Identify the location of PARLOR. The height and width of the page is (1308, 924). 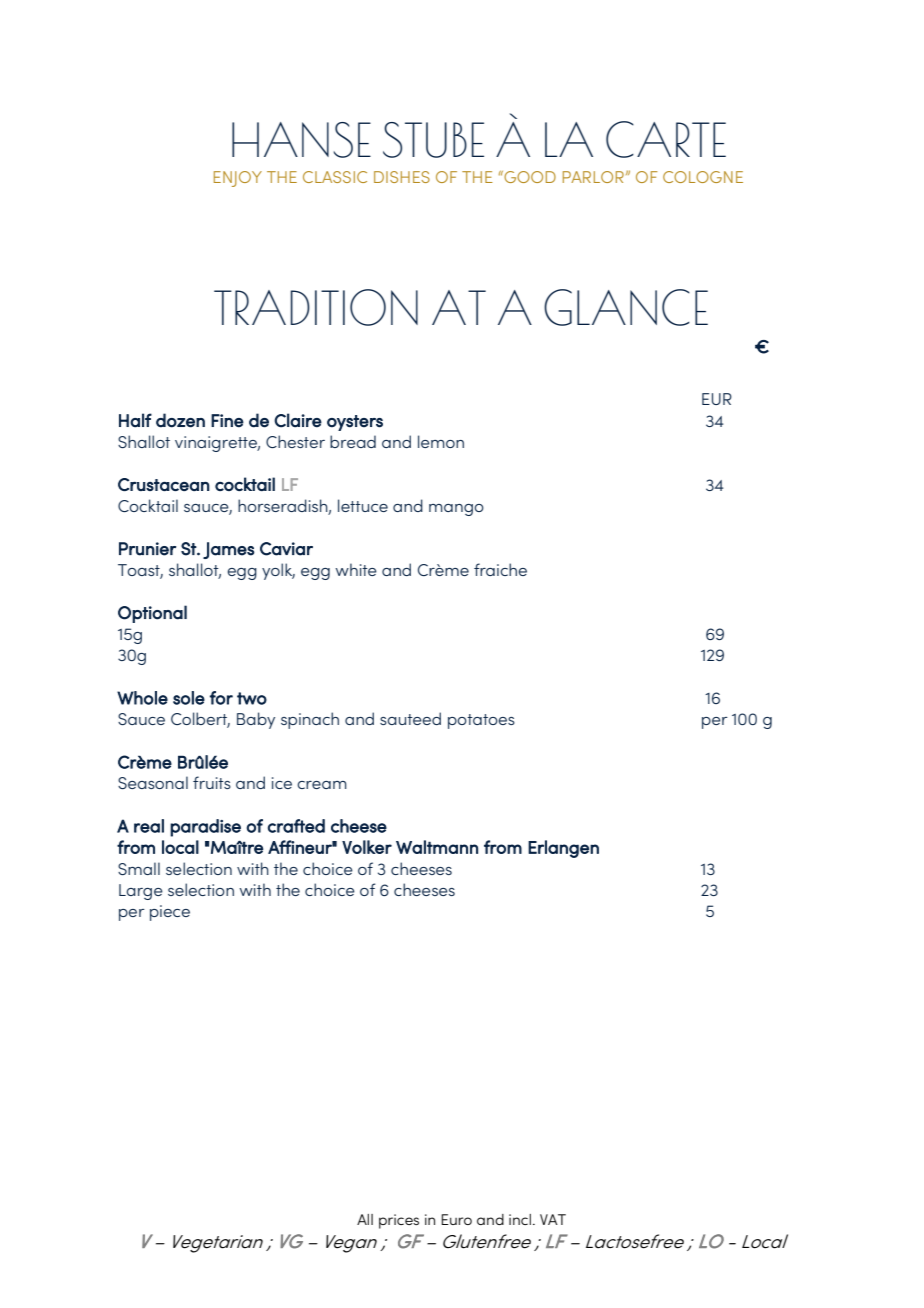
(593, 177).
